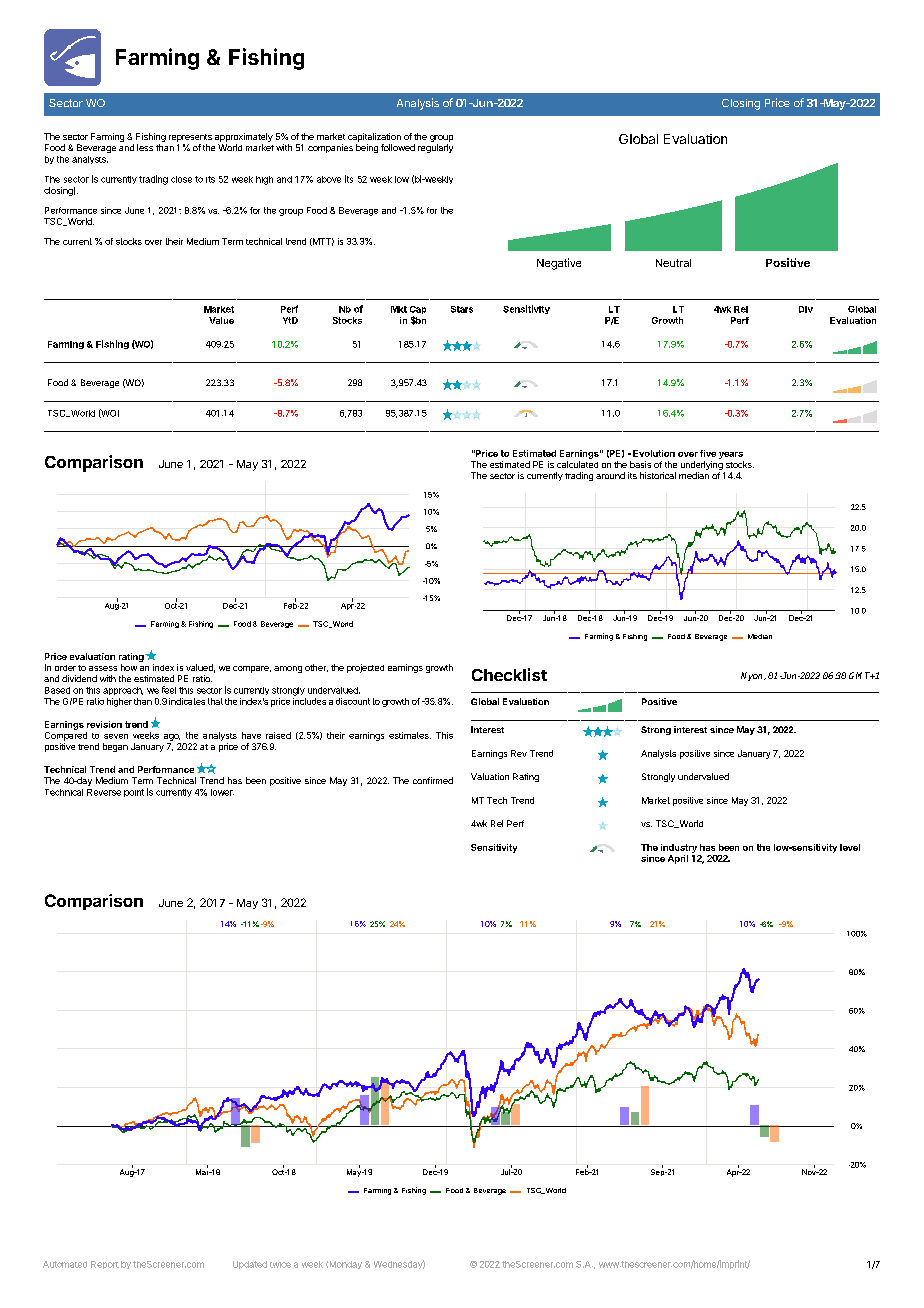  Describe the element at coordinates (577, 464) in the screenshot. I see `calculated` at that location.
